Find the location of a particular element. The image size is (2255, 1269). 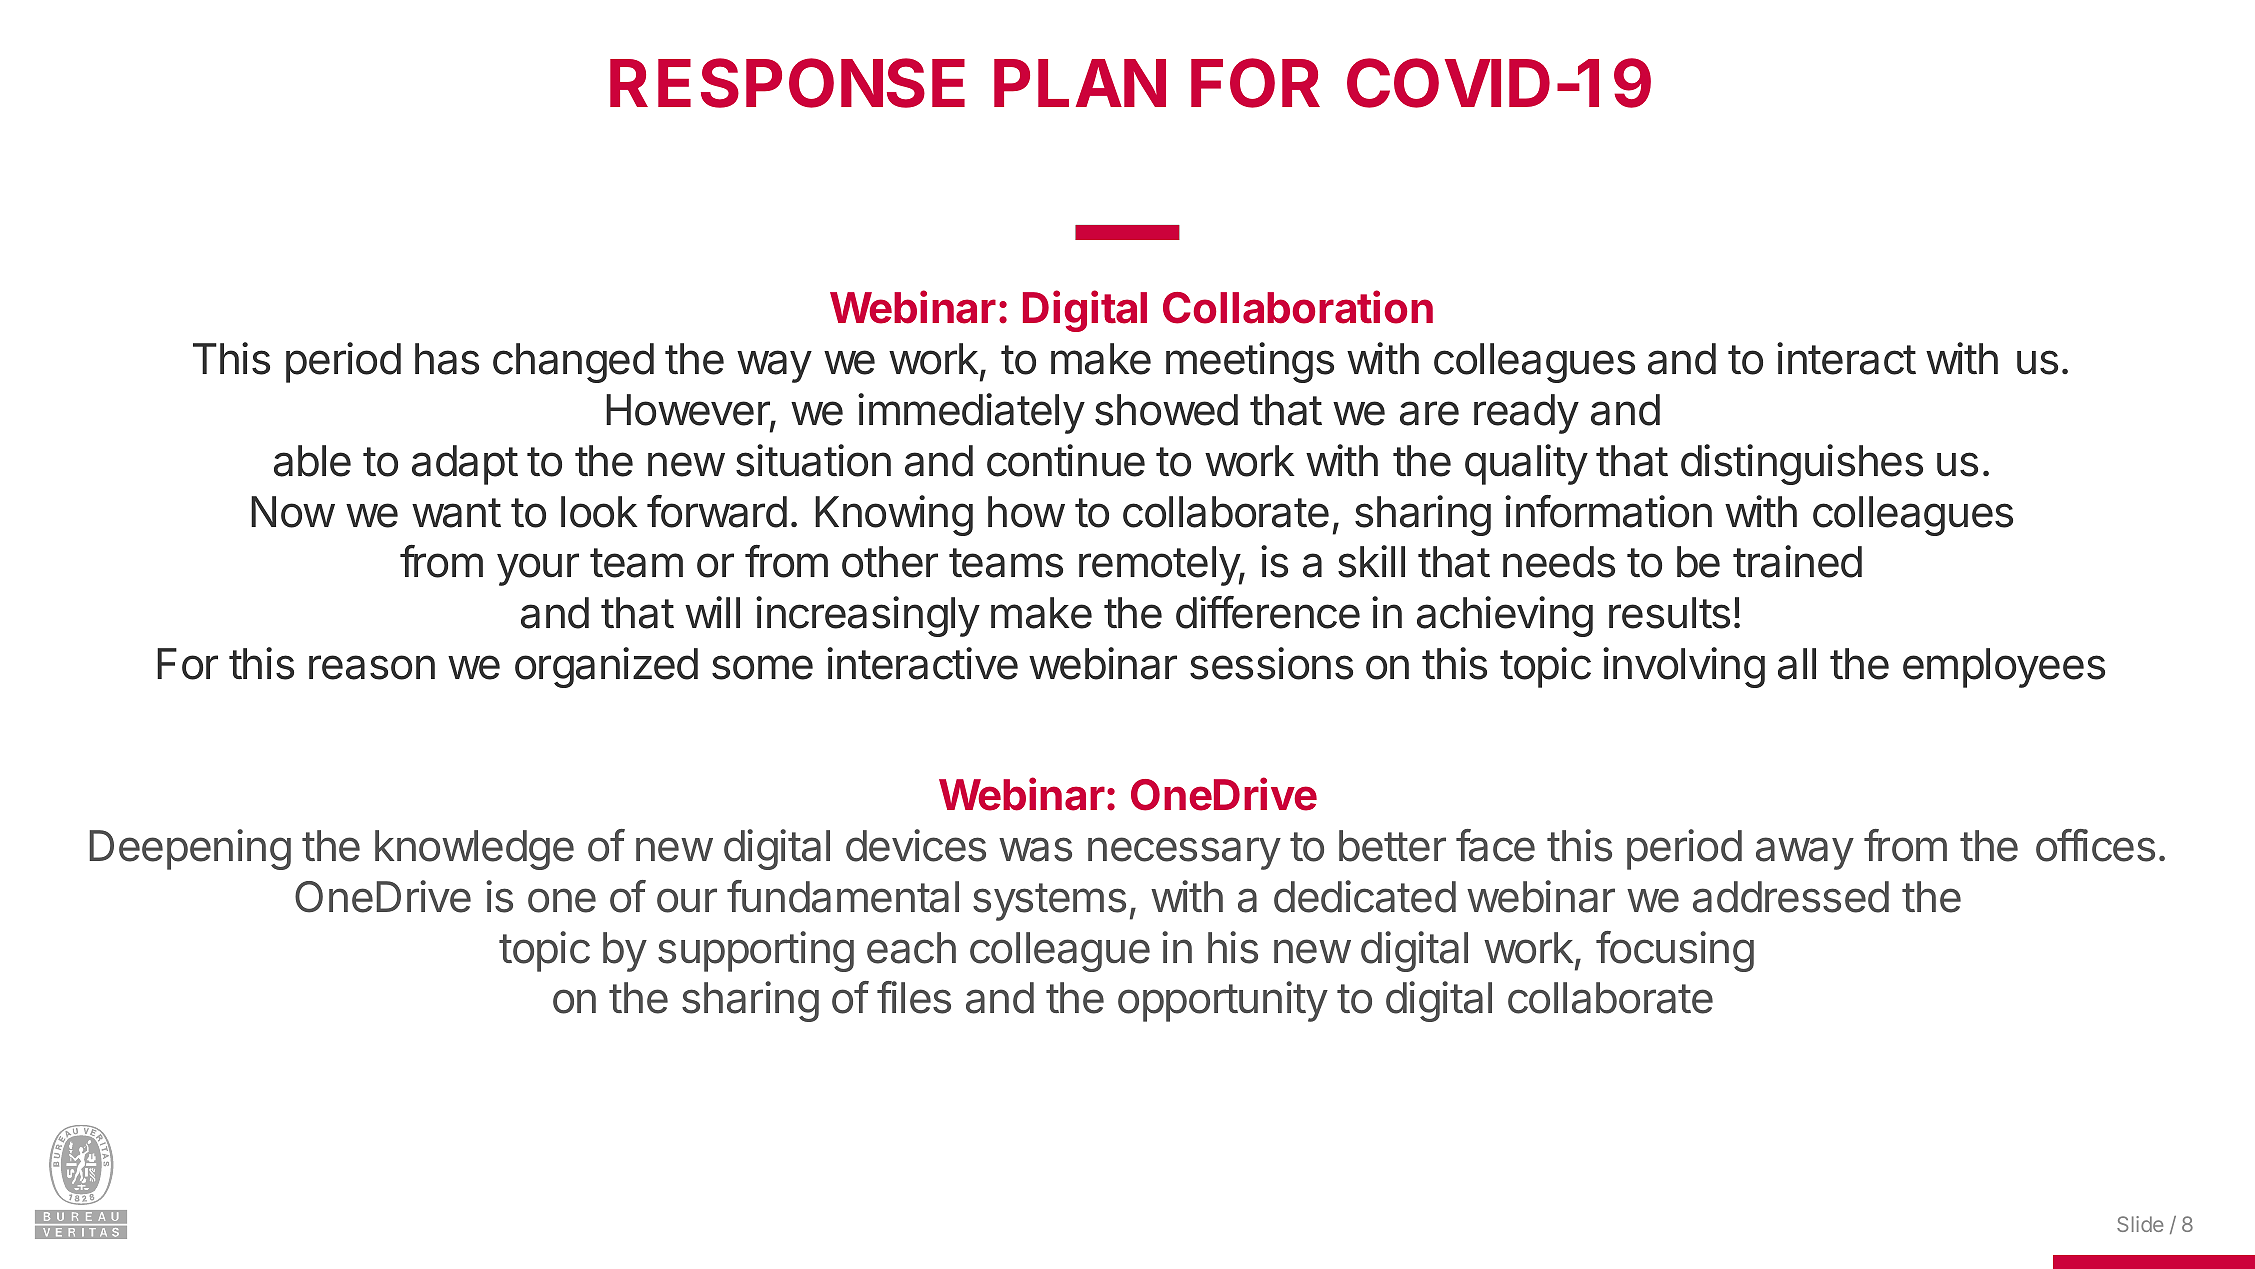

ready is located at coordinates (1526, 414).
